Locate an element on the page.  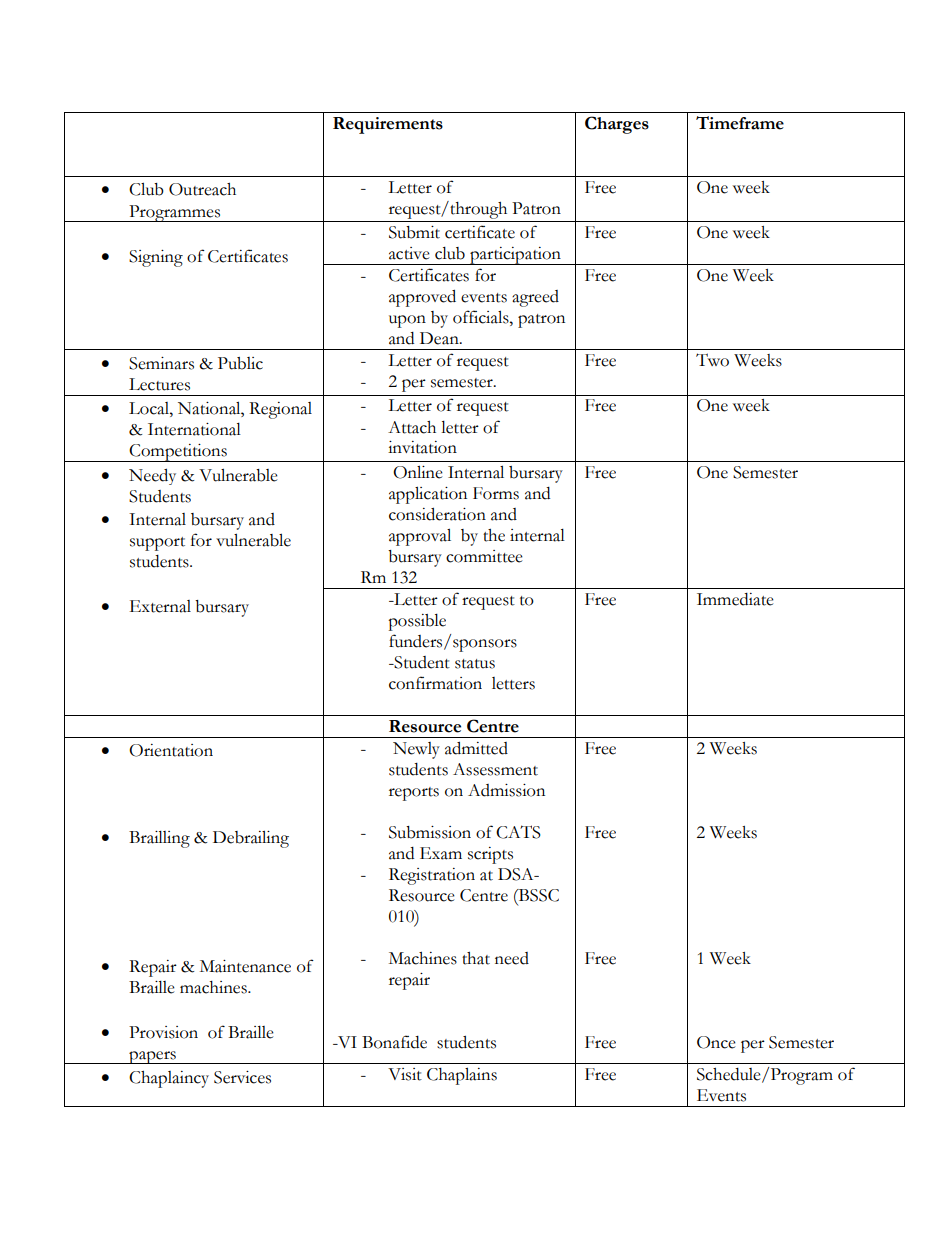
consideration is located at coordinates (437, 514).
